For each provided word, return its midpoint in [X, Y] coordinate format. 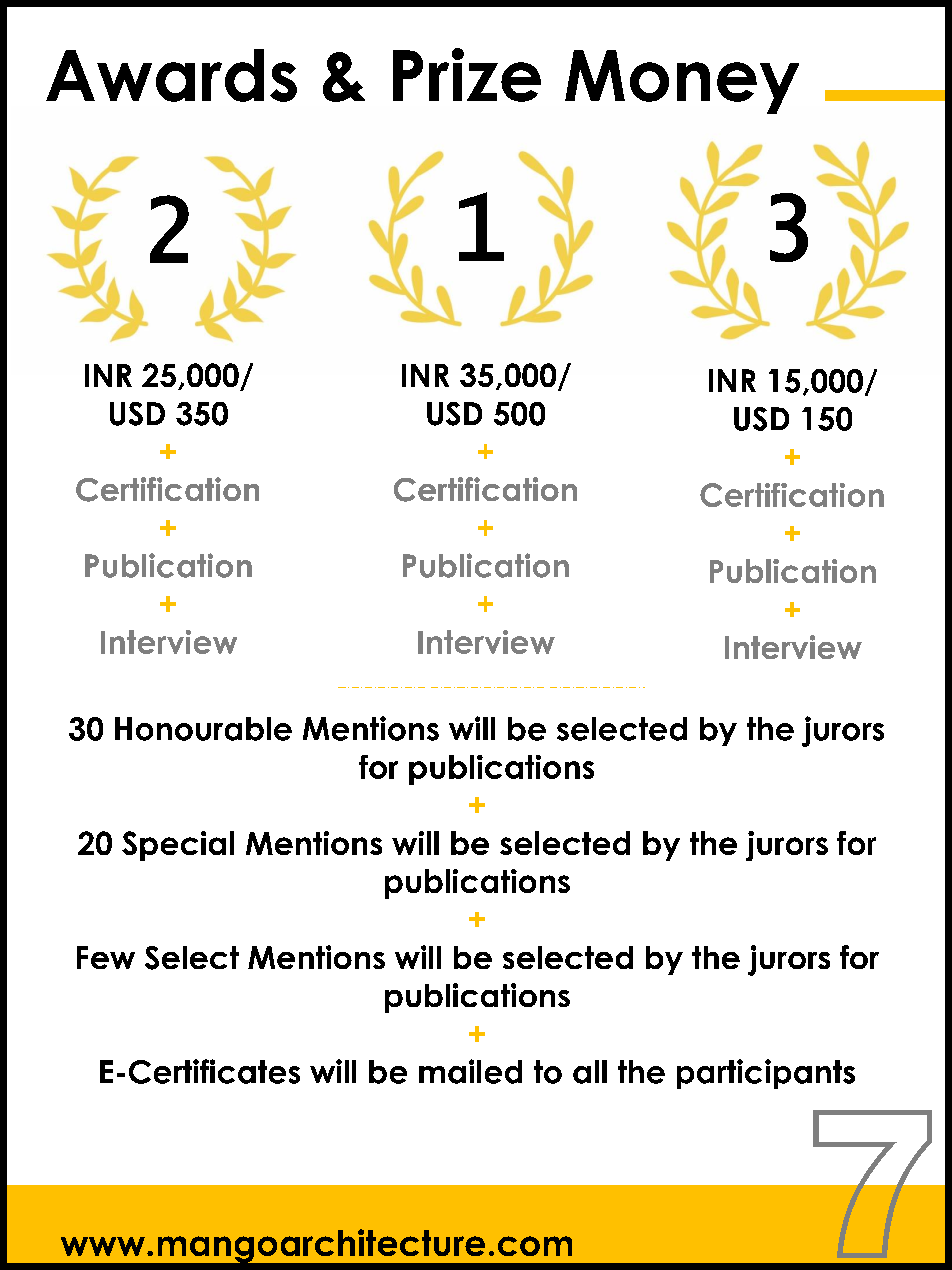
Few [106, 957]
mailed [470, 1071]
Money [682, 82]
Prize [467, 75]
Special [178, 846]
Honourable [203, 729]
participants [766, 1074]
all [590, 1072]
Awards [171, 75]
